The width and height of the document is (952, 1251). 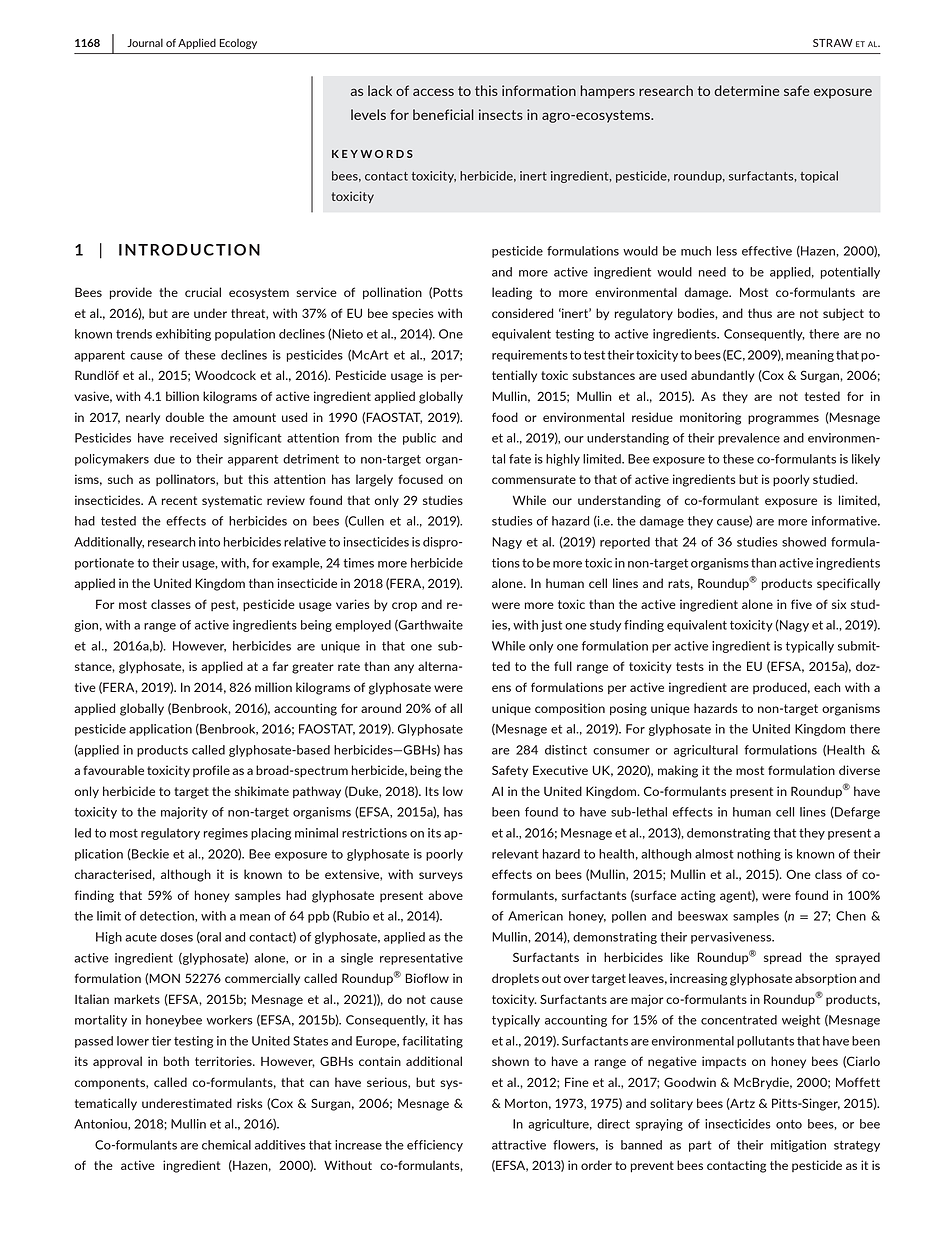 What do you see at coordinates (783, 420) in the document?
I see `programmes` at bounding box center [783, 420].
